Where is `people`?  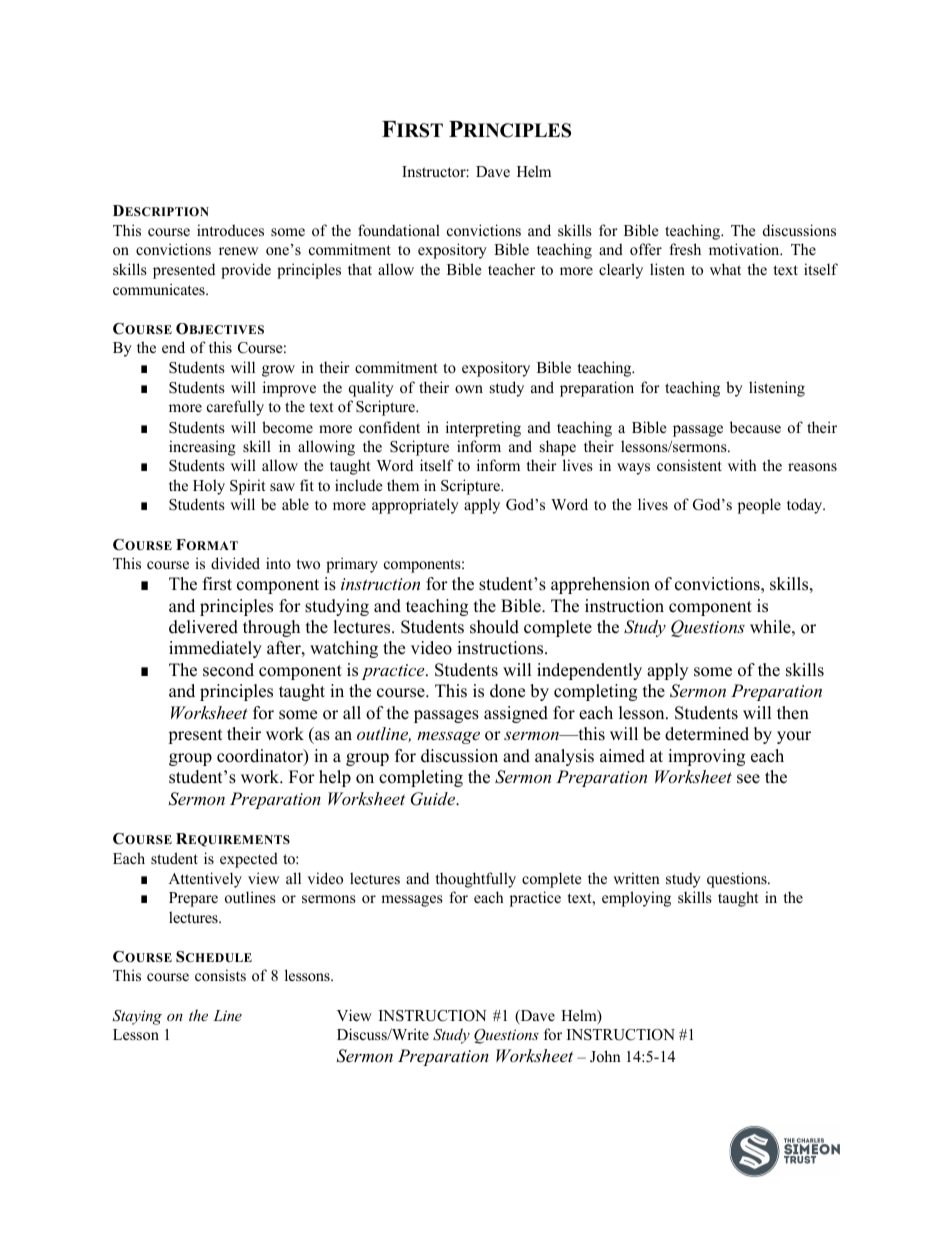 people is located at coordinates (759, 506).
